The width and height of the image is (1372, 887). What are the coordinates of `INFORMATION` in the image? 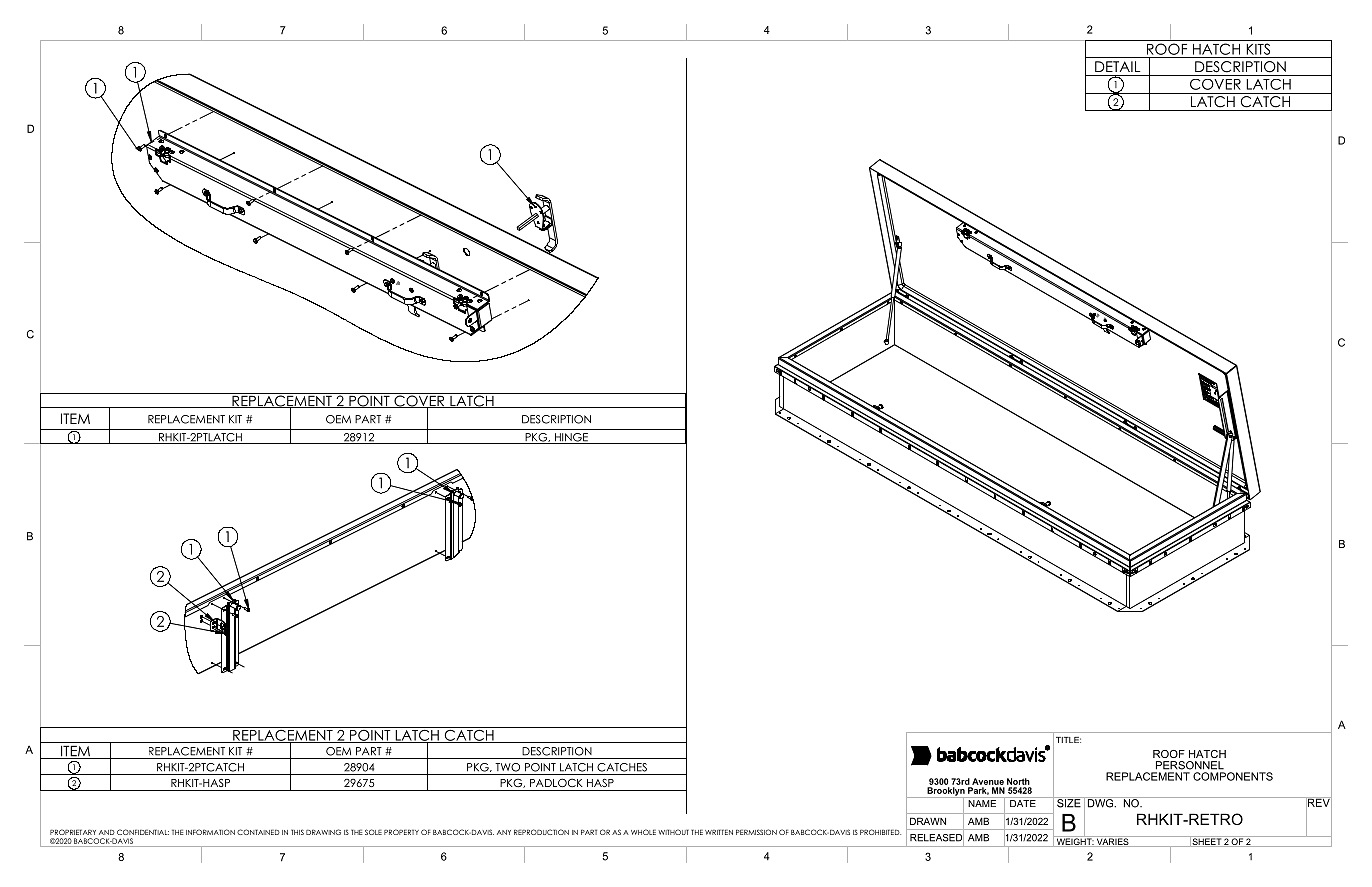 It's located at (210, 832).
